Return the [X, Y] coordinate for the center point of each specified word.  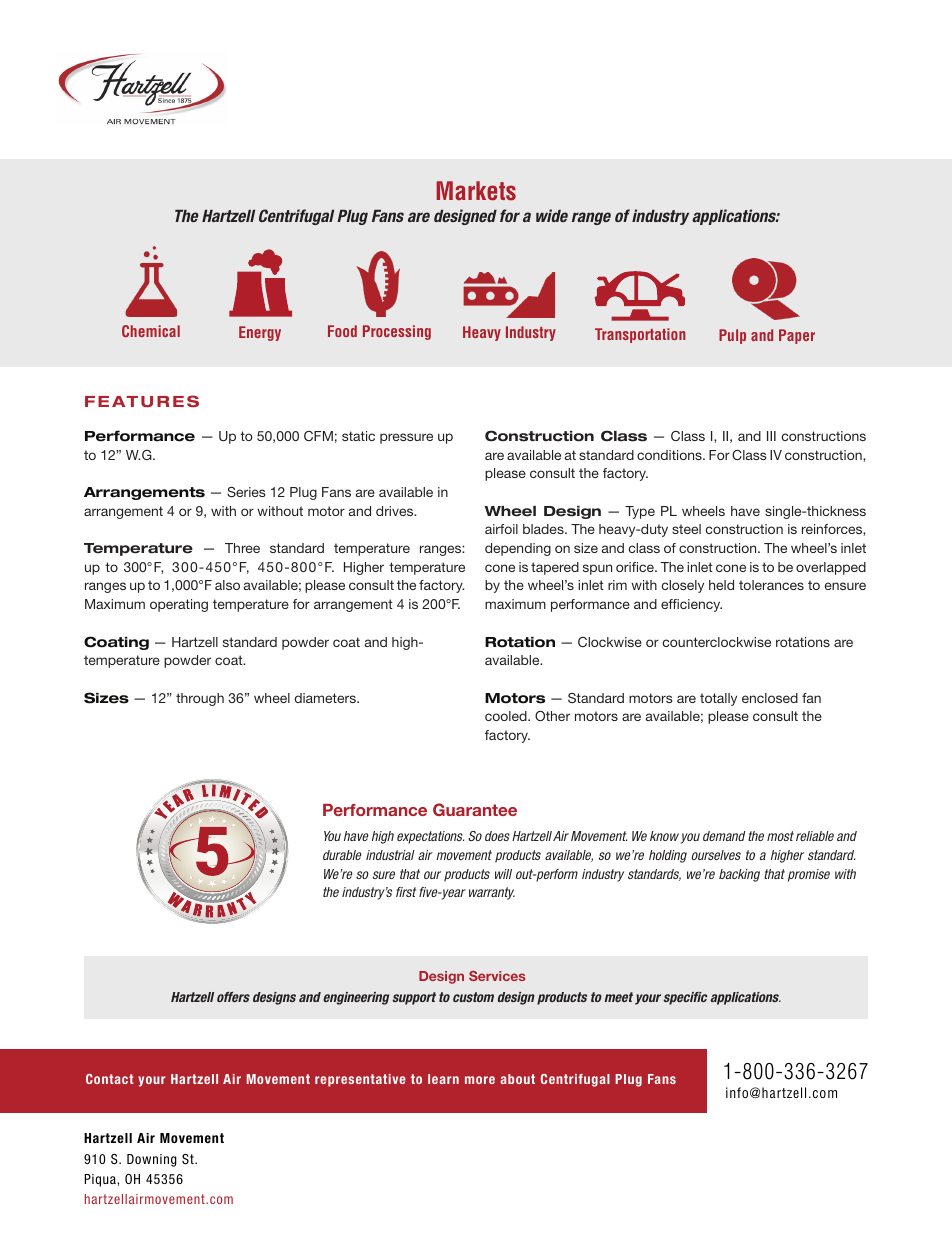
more [480, 1080]
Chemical [151, 331]
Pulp [732, 336]
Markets [476, 191]
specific [685, 998]
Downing [152, 1160]
